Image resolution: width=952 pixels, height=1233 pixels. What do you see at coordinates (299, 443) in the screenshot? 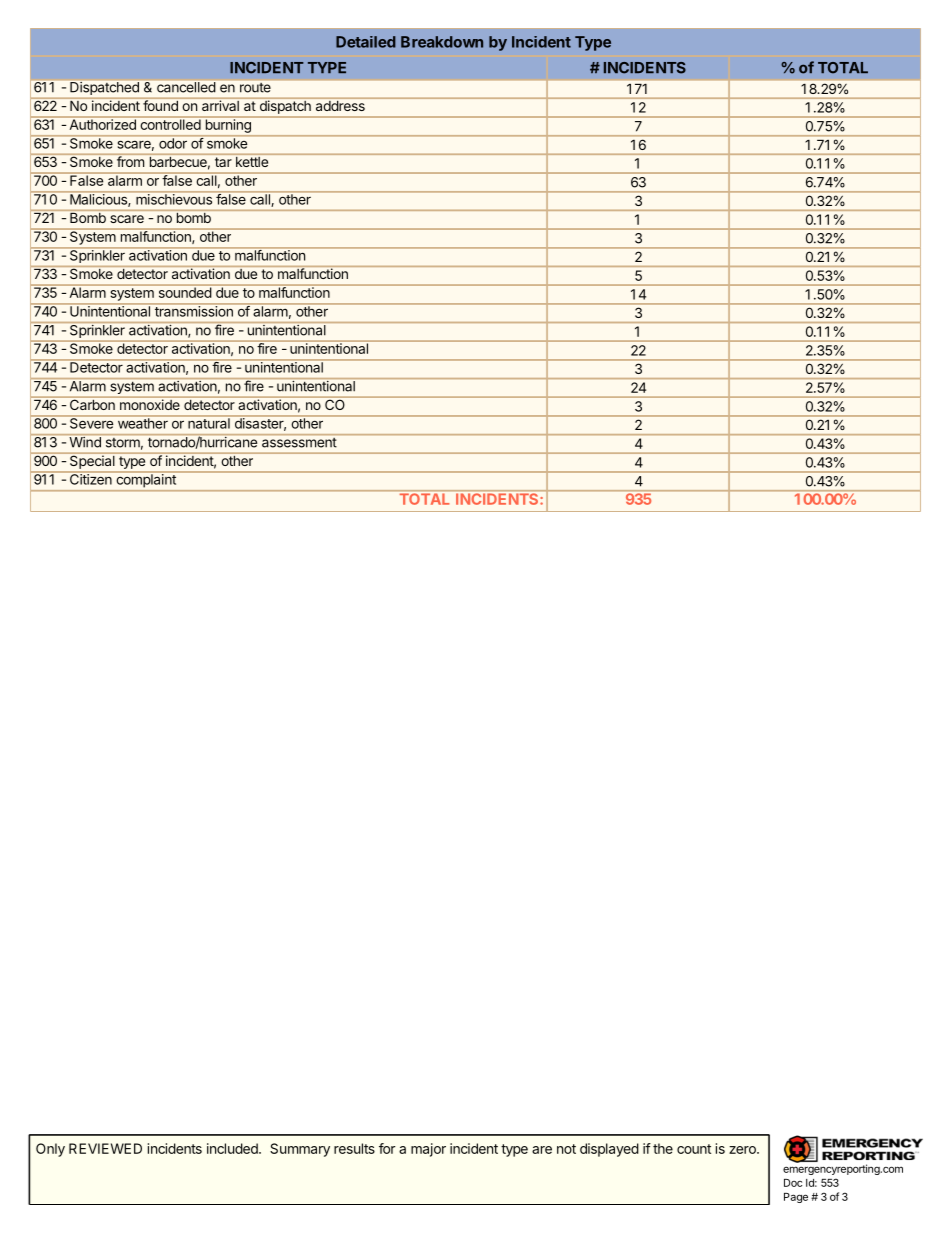
I see `assessment` at bounding box center [299, 443].
